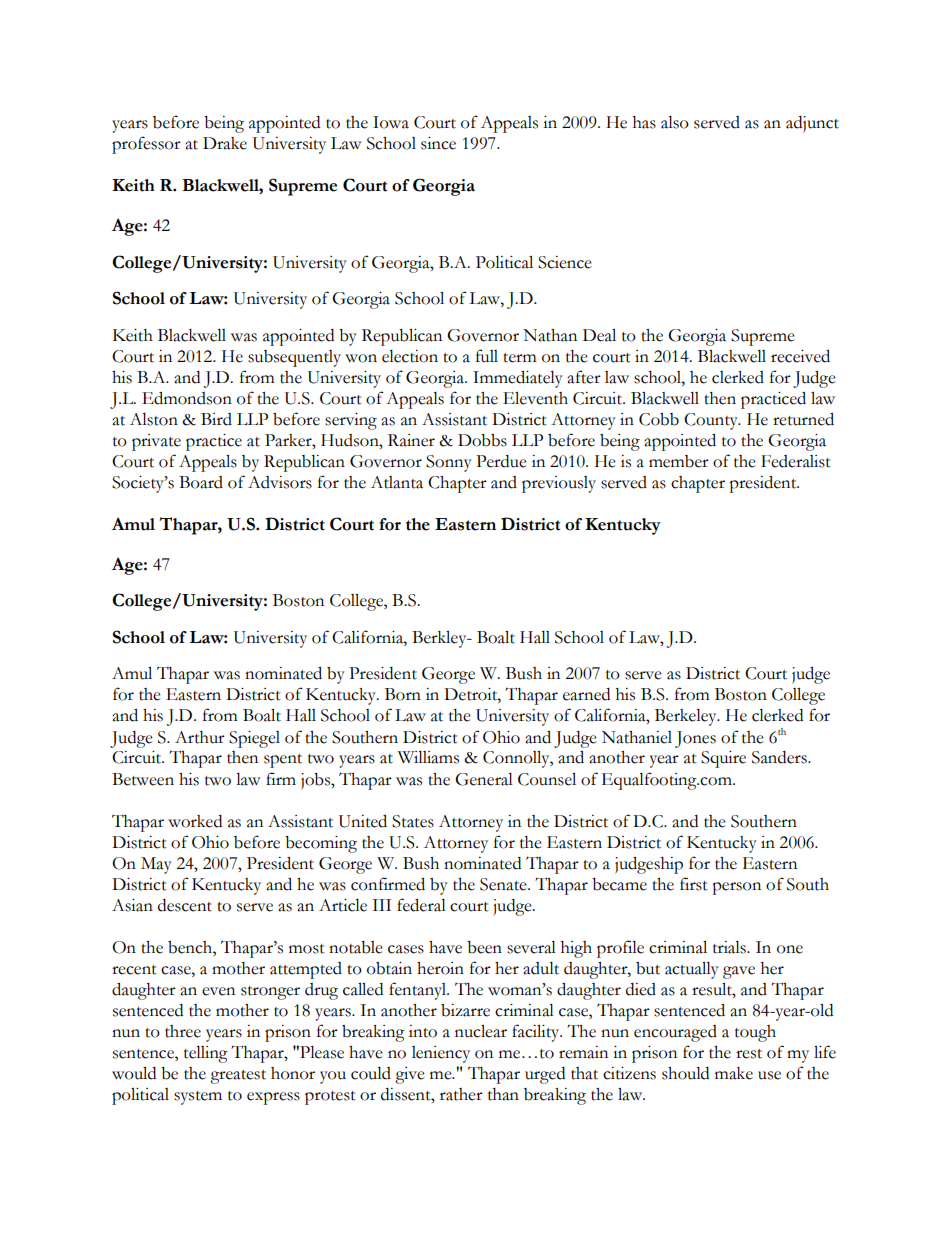 This page has width=952, height=1233. Describe the element at coordinates (723, 759) in the page. I see `Squire` at that location.
